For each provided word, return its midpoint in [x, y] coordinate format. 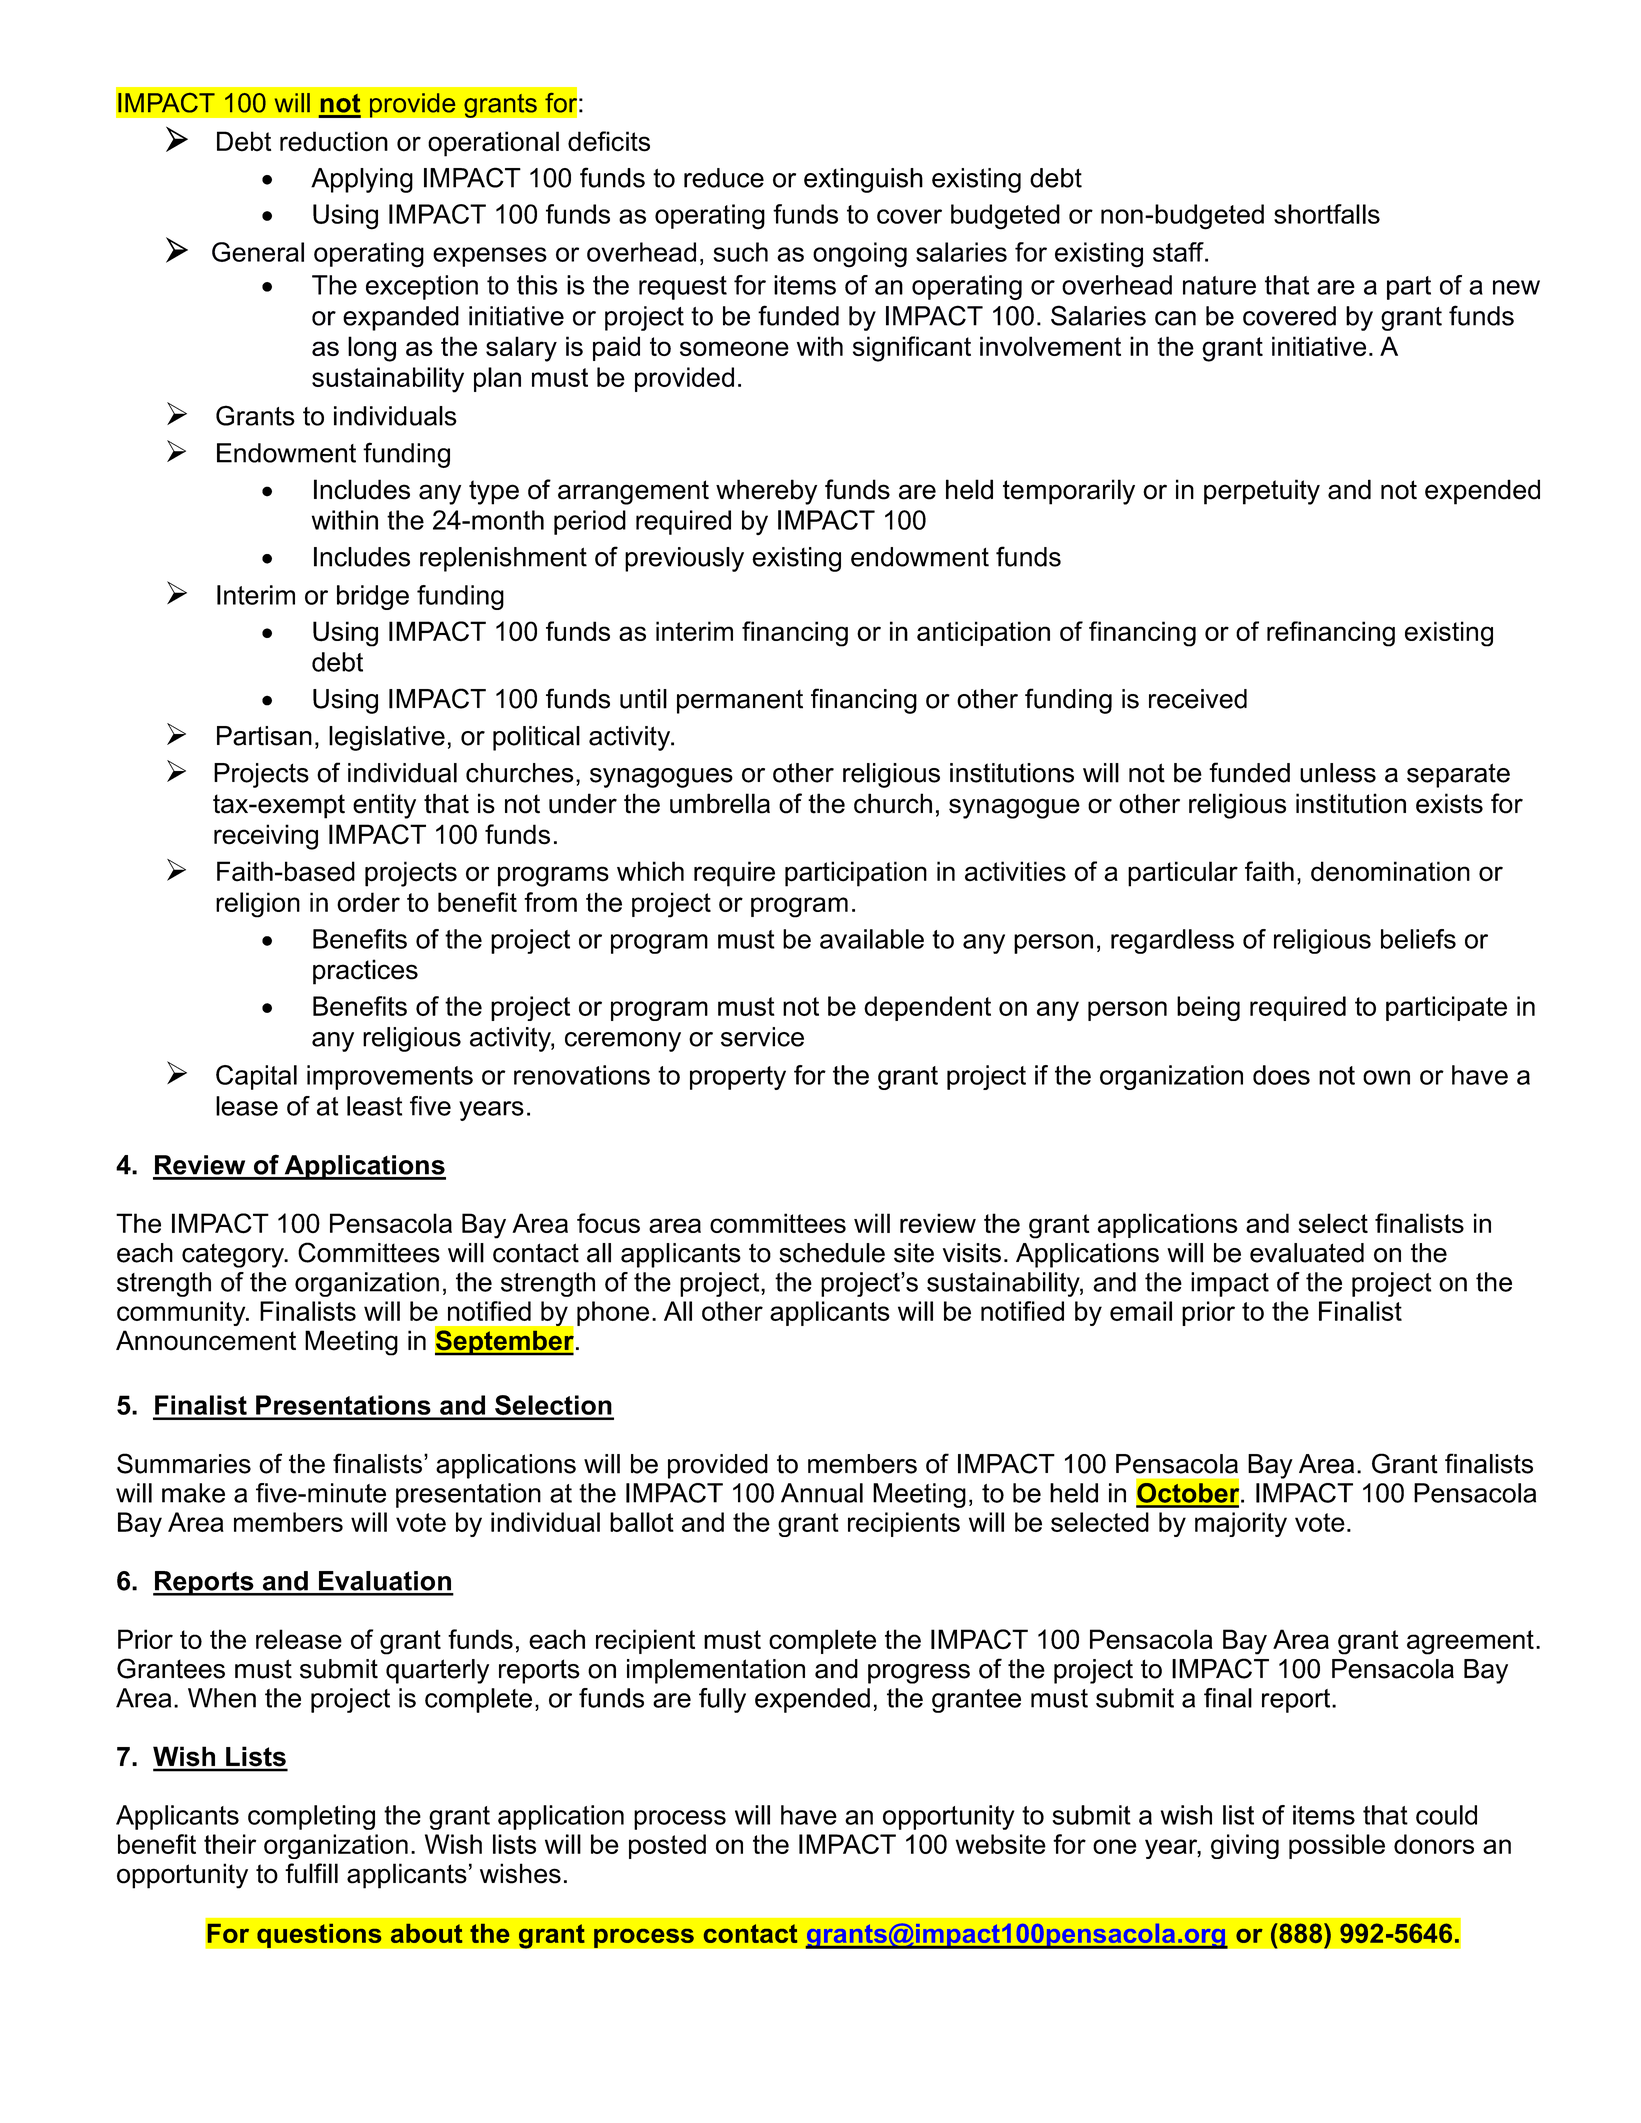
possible [1337, 1846]
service [762, 1037]
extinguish [863, 180]
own [1386, 1077]
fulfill [311, 1873]
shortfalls [1327, 214]
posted [667, 1846]
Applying [362, 180]
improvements [390, 1077]
